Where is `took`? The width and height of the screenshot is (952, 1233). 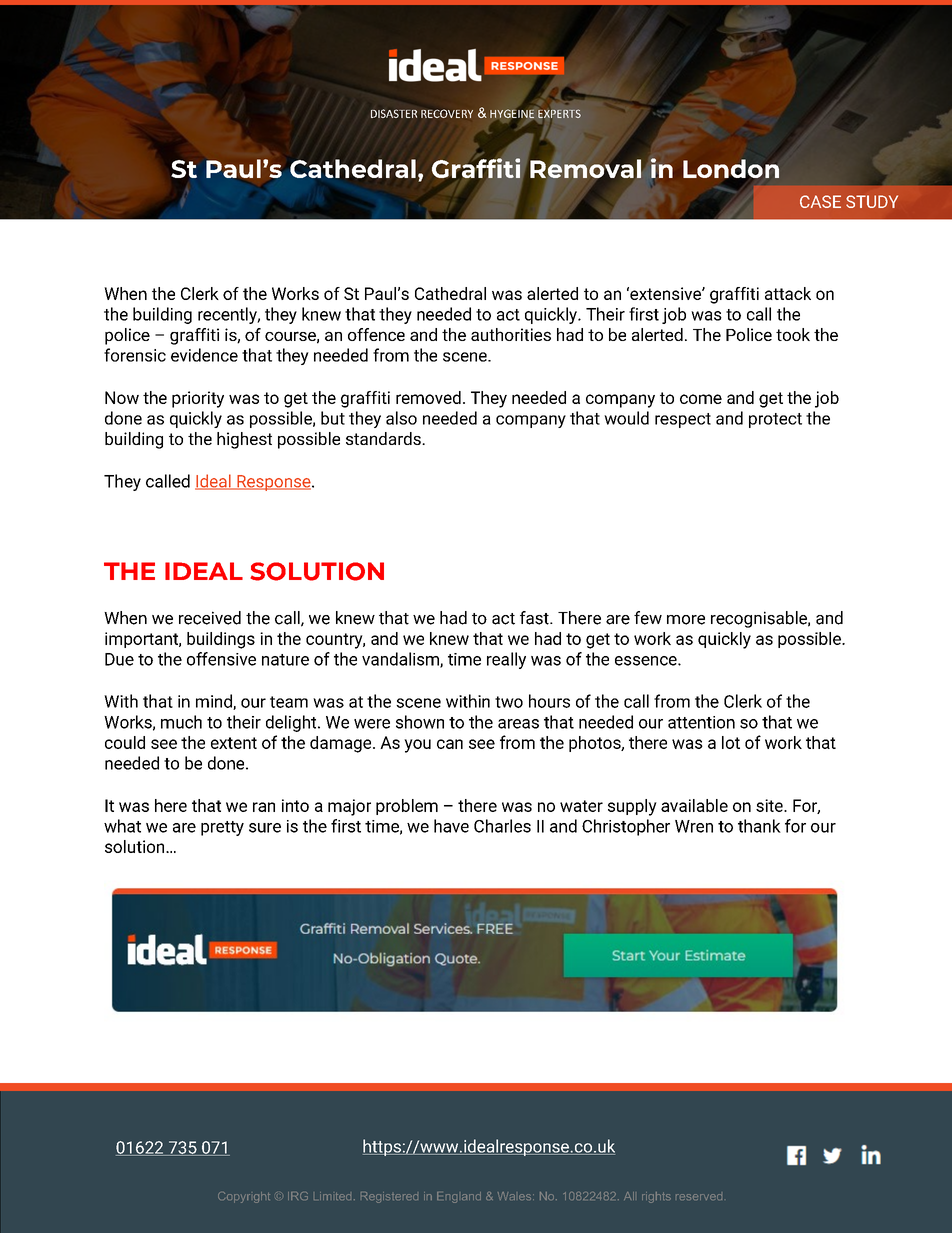 took is located at coordinates (793, 334).
